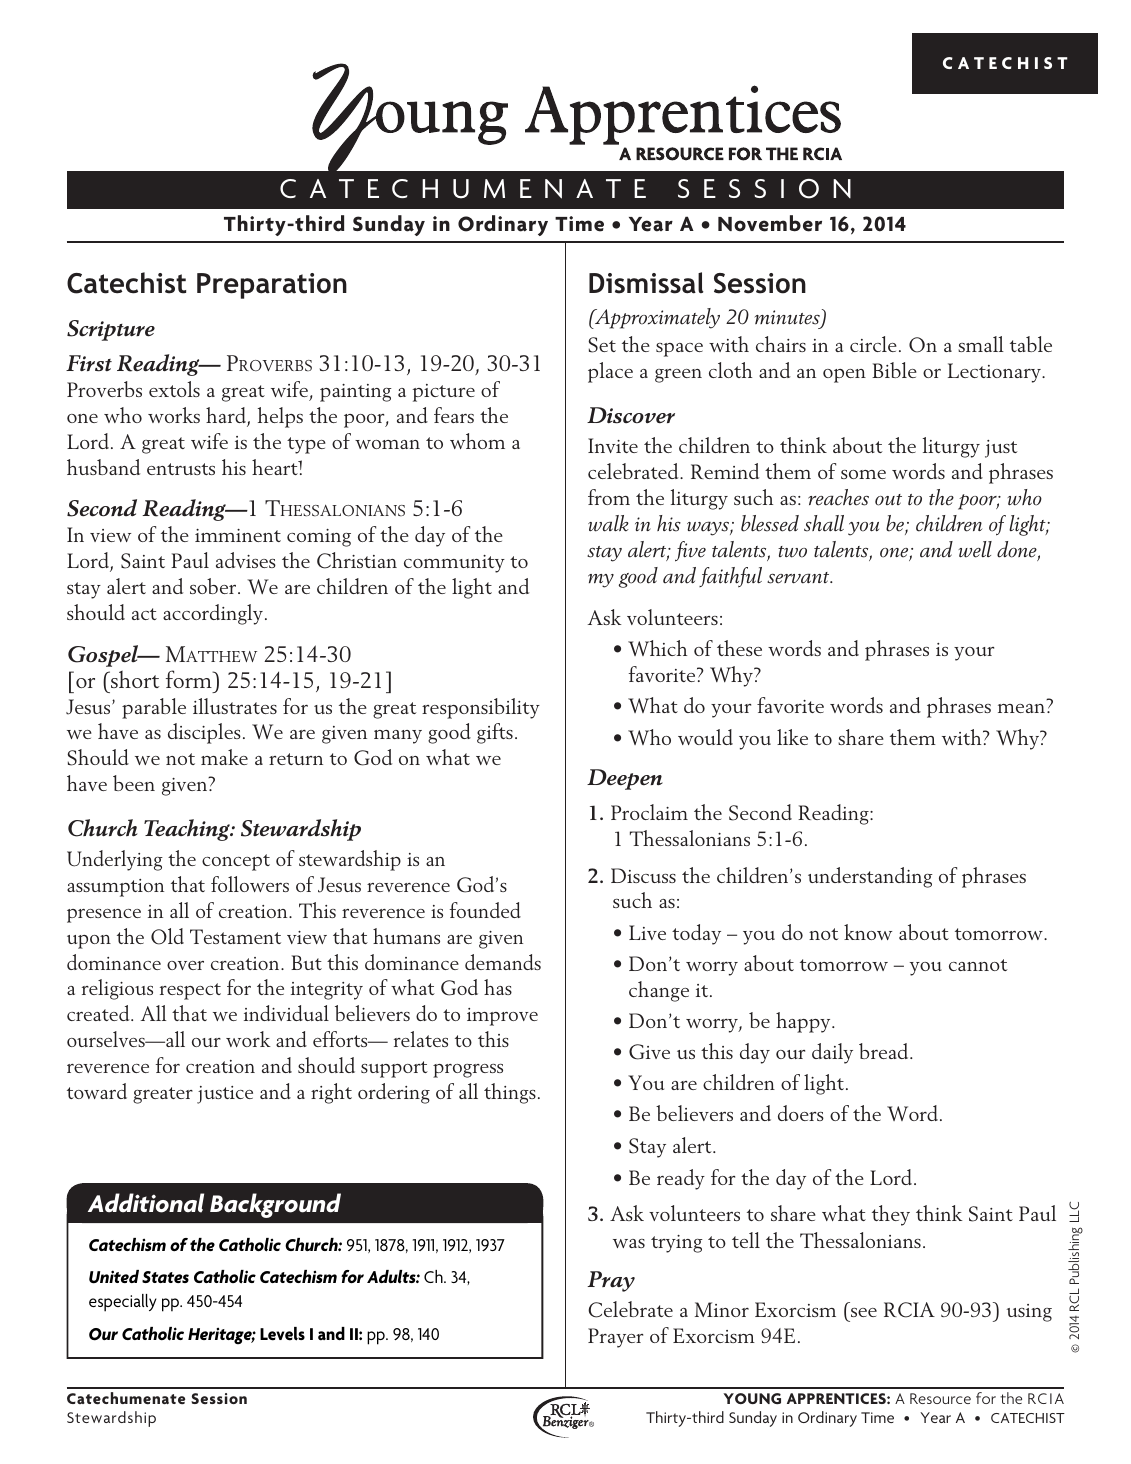 This screenshot has width=1131, height=1464. What do you see at coordinates (188, 830) in the screenshot?
I see `Teaching` at bounding box center [188, 830].
